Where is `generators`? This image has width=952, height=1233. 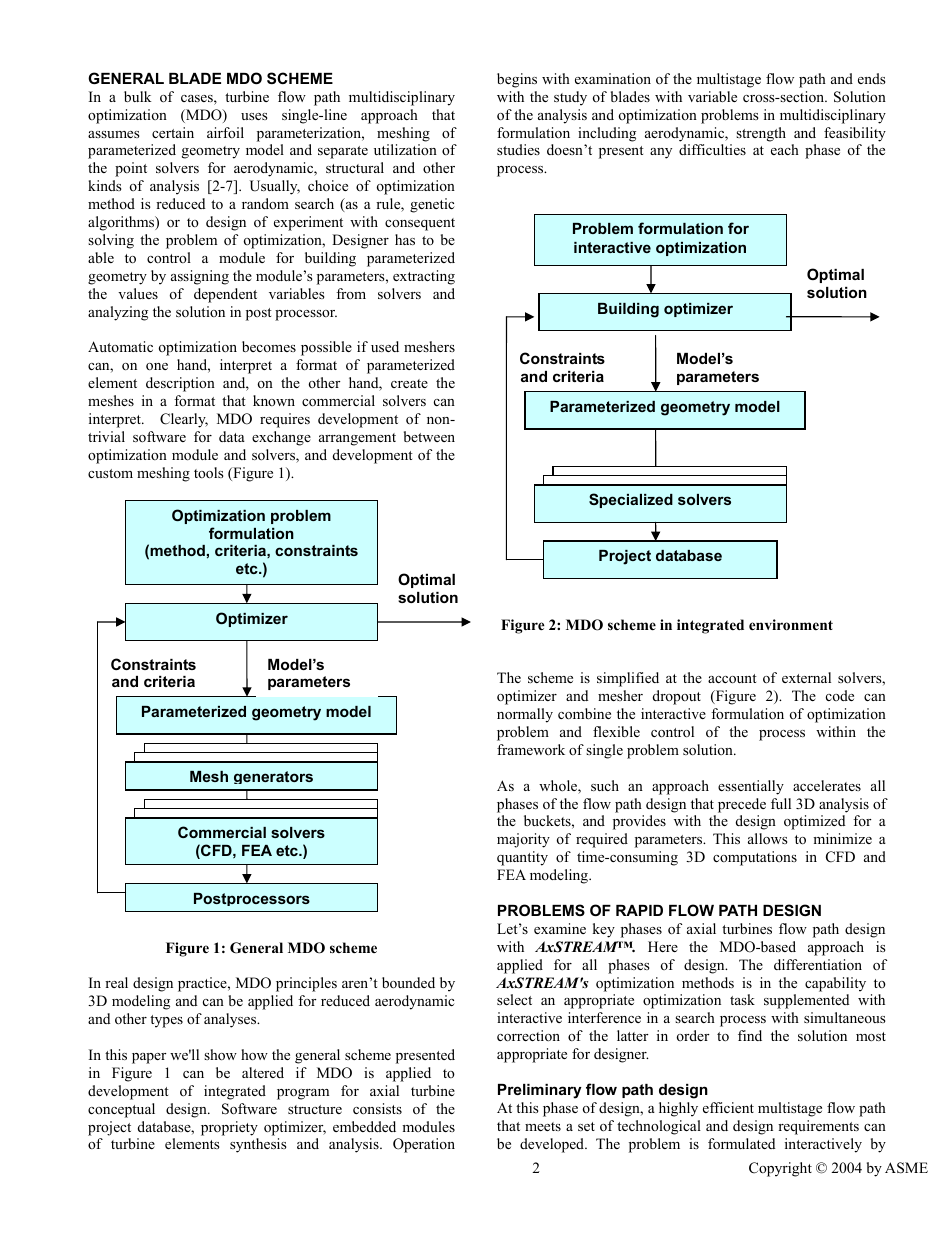 generators is located at coordinates (273, 777).
